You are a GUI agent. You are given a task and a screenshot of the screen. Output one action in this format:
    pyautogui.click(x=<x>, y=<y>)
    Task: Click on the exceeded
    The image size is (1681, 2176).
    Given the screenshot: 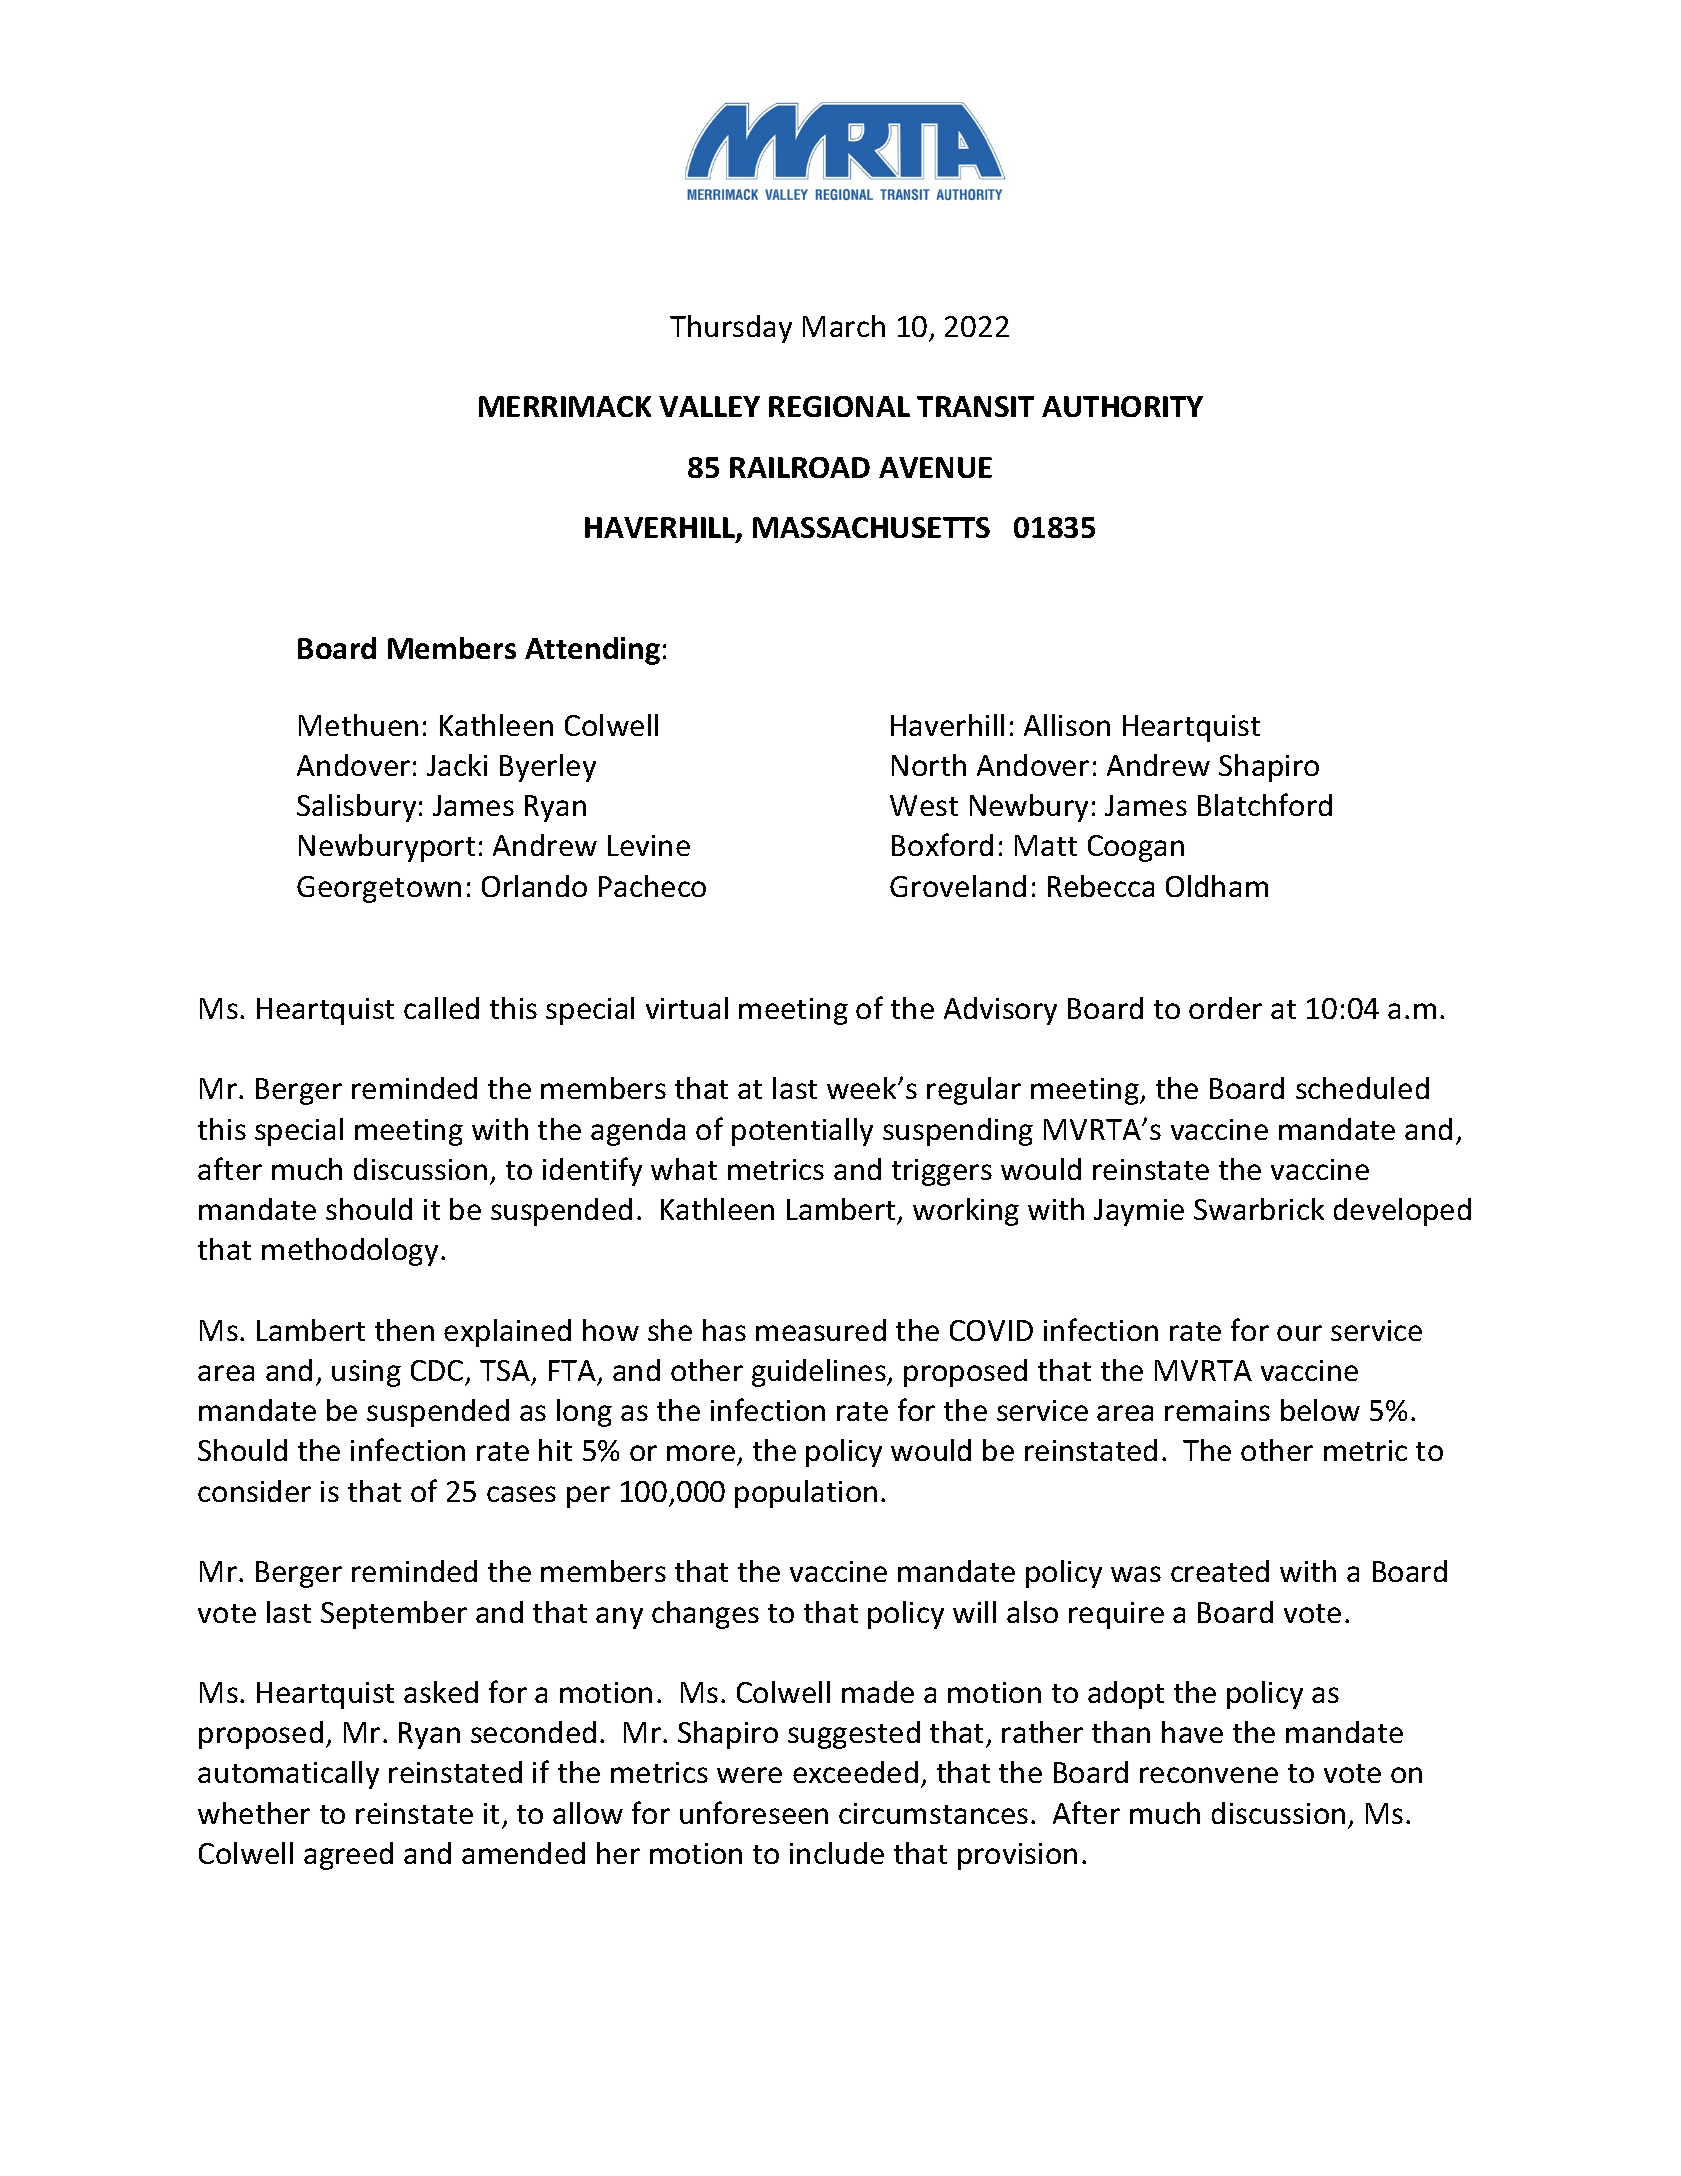 What is the action you would take?
    pyautogui.click(x=855, y=1772)
